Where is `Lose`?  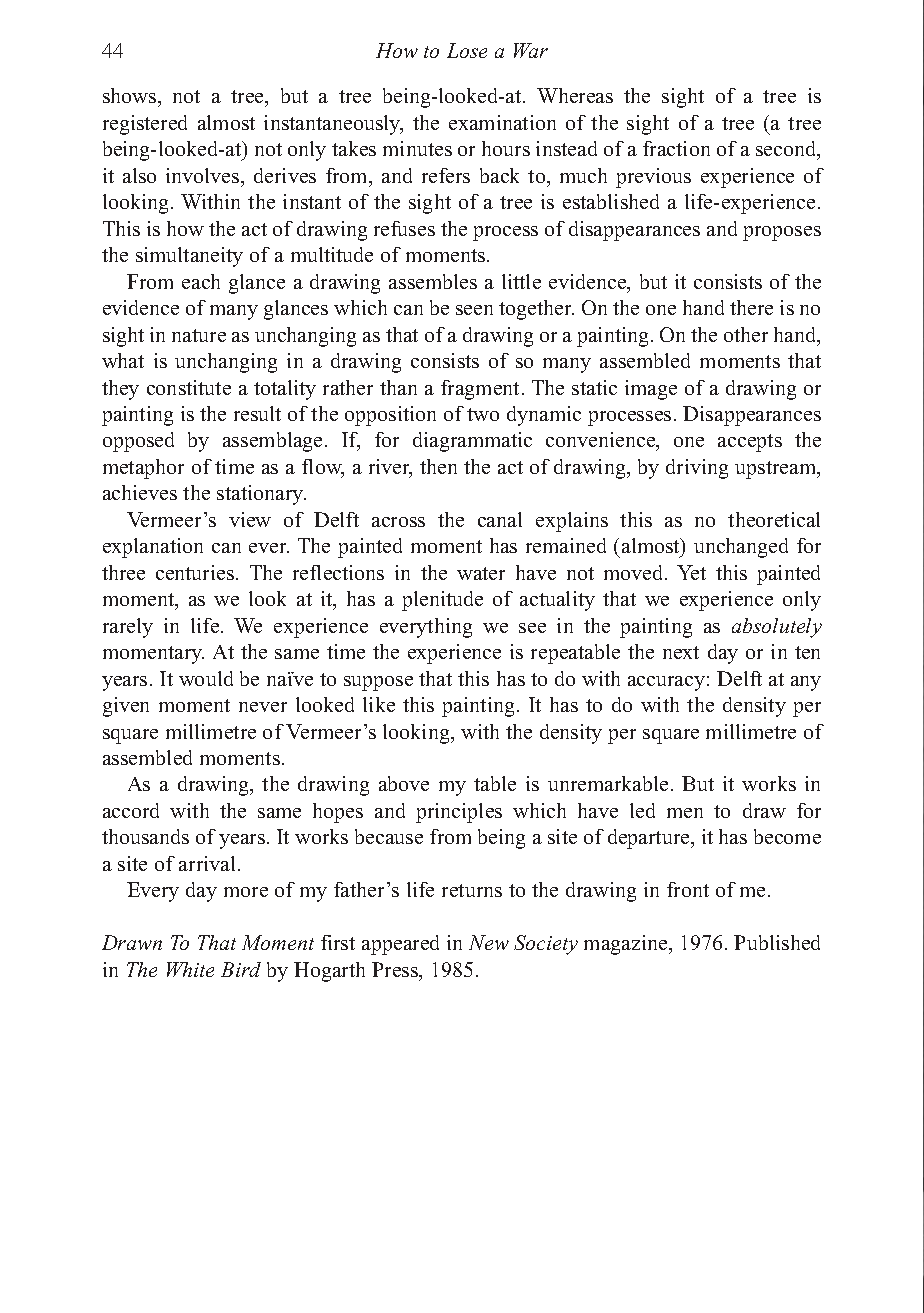
Lose is located at coordinates (467, 50).
